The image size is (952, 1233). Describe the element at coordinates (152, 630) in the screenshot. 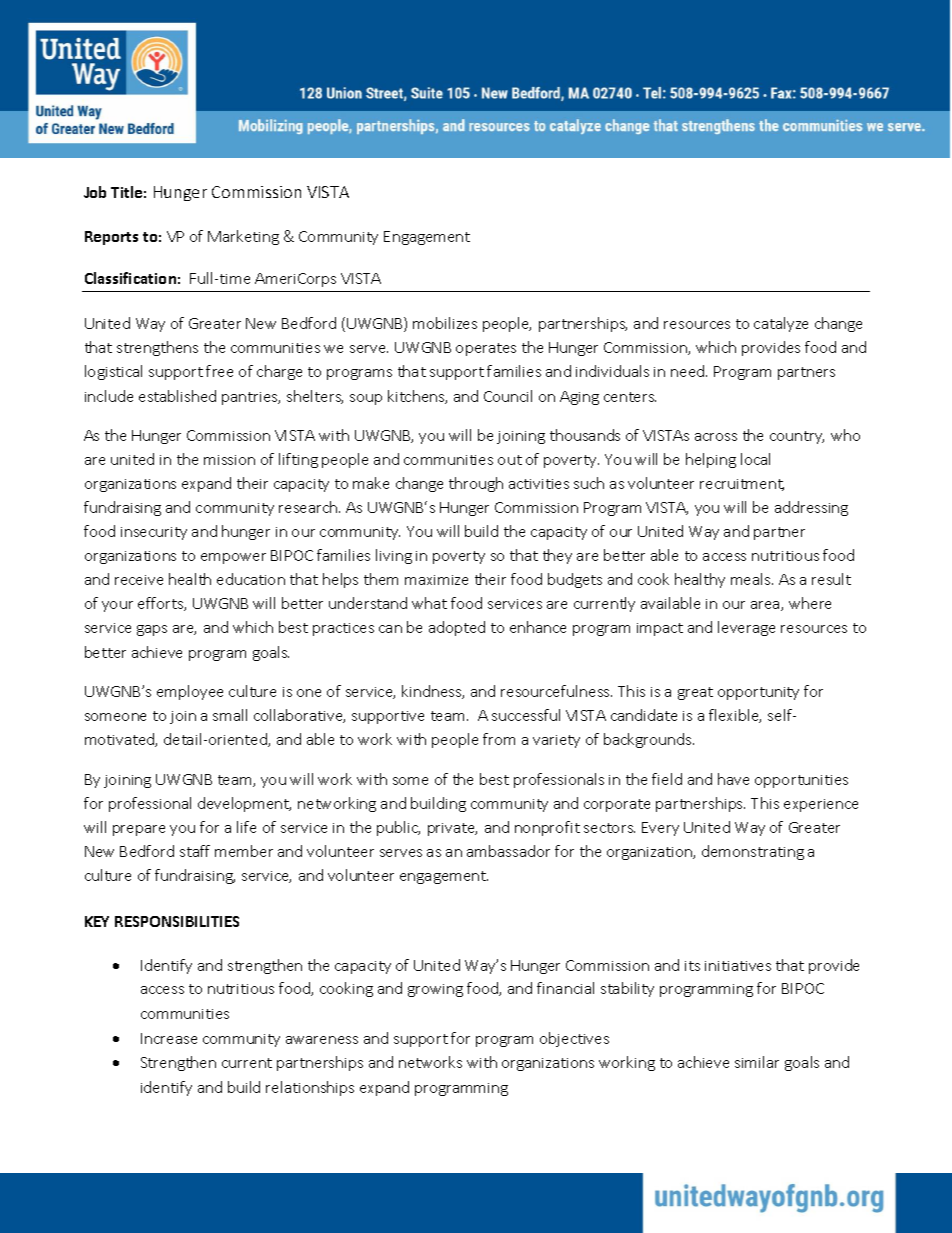

I see `gaps` at that location.
